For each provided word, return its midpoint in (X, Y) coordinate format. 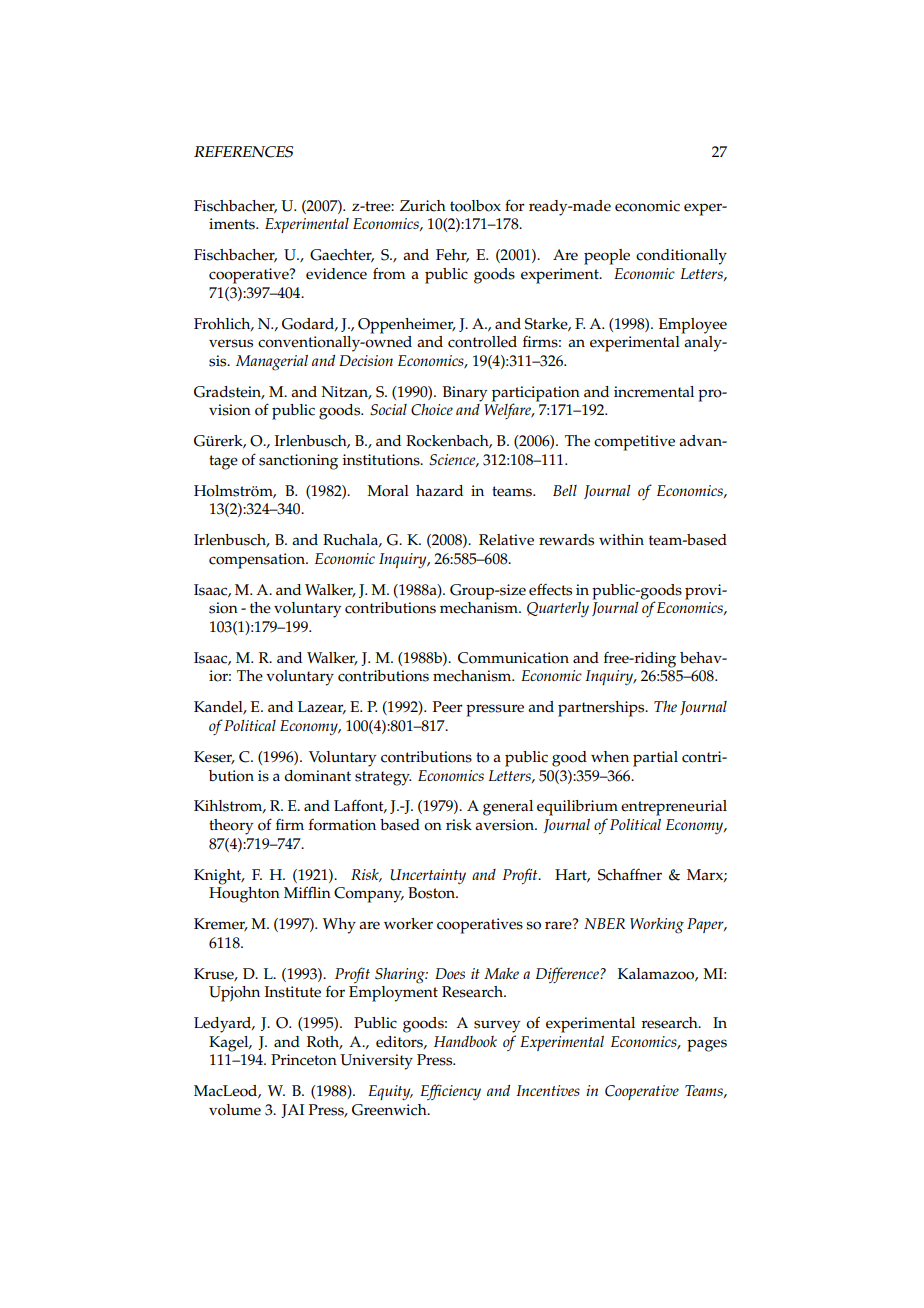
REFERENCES (243, 152)
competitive (634, 443)
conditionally (681, 257)
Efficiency (450, 1092)
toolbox (475, 206)
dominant (317, 776)
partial (655, 759)
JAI (292, 1111)
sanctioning (298, 462)
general (508, 808)
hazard (439, 490)
